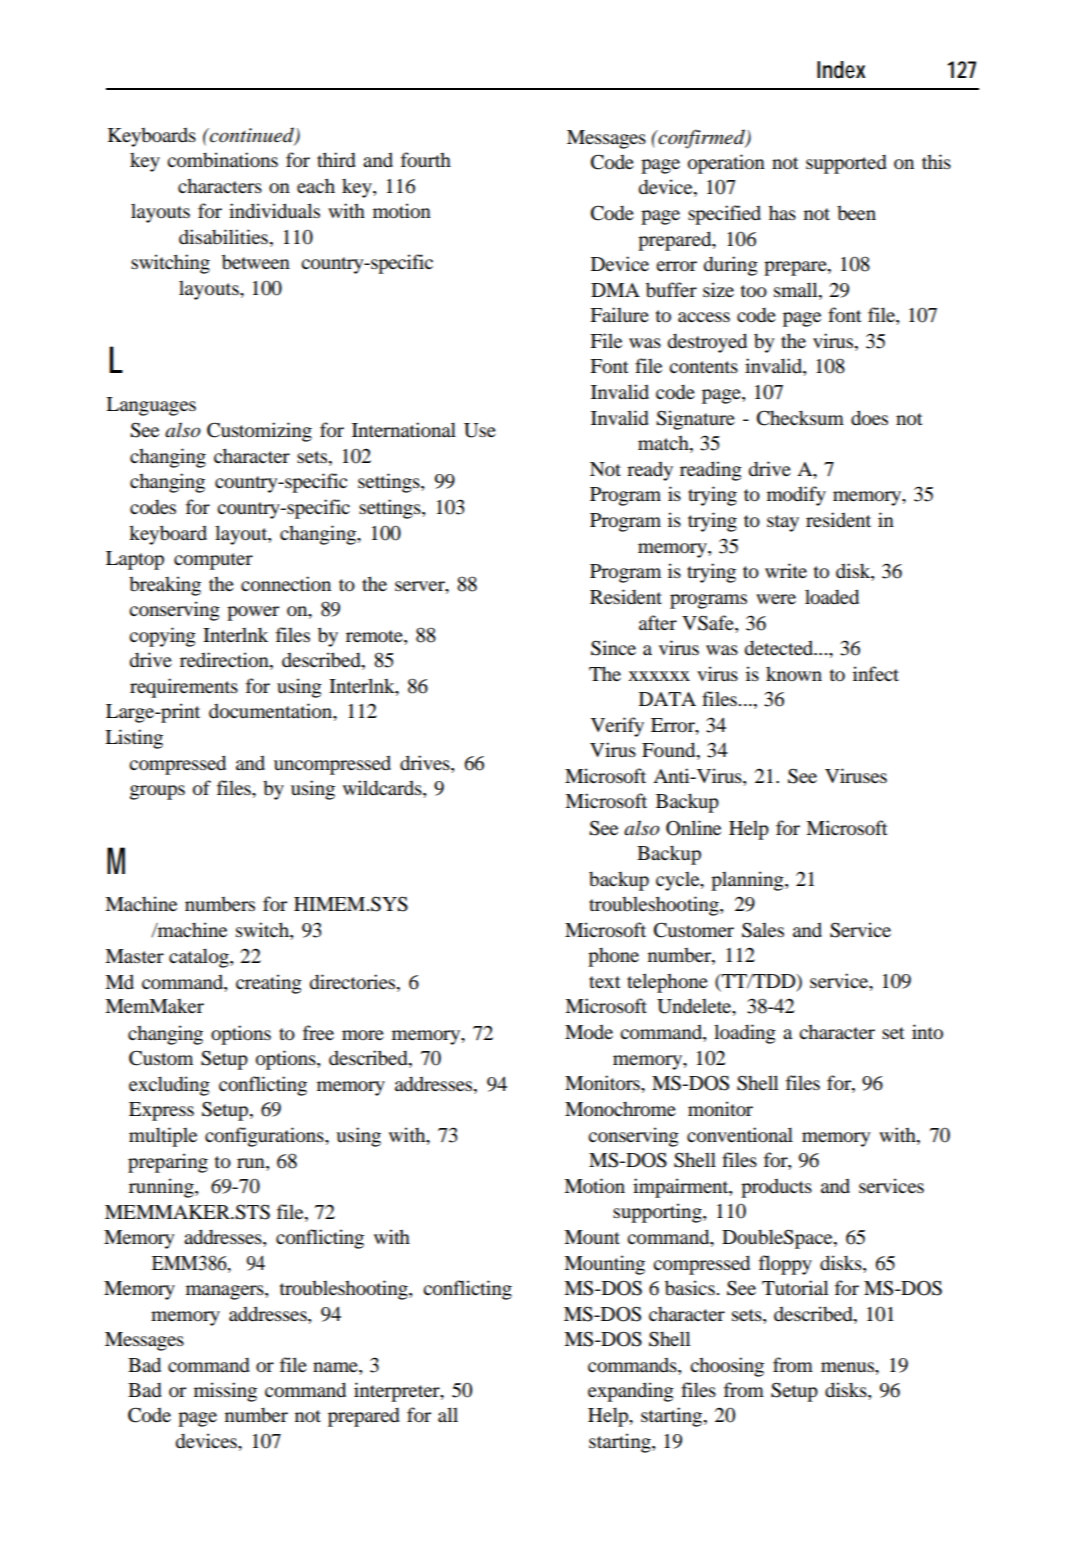  I want to click on missing, so click(225, 1392).
